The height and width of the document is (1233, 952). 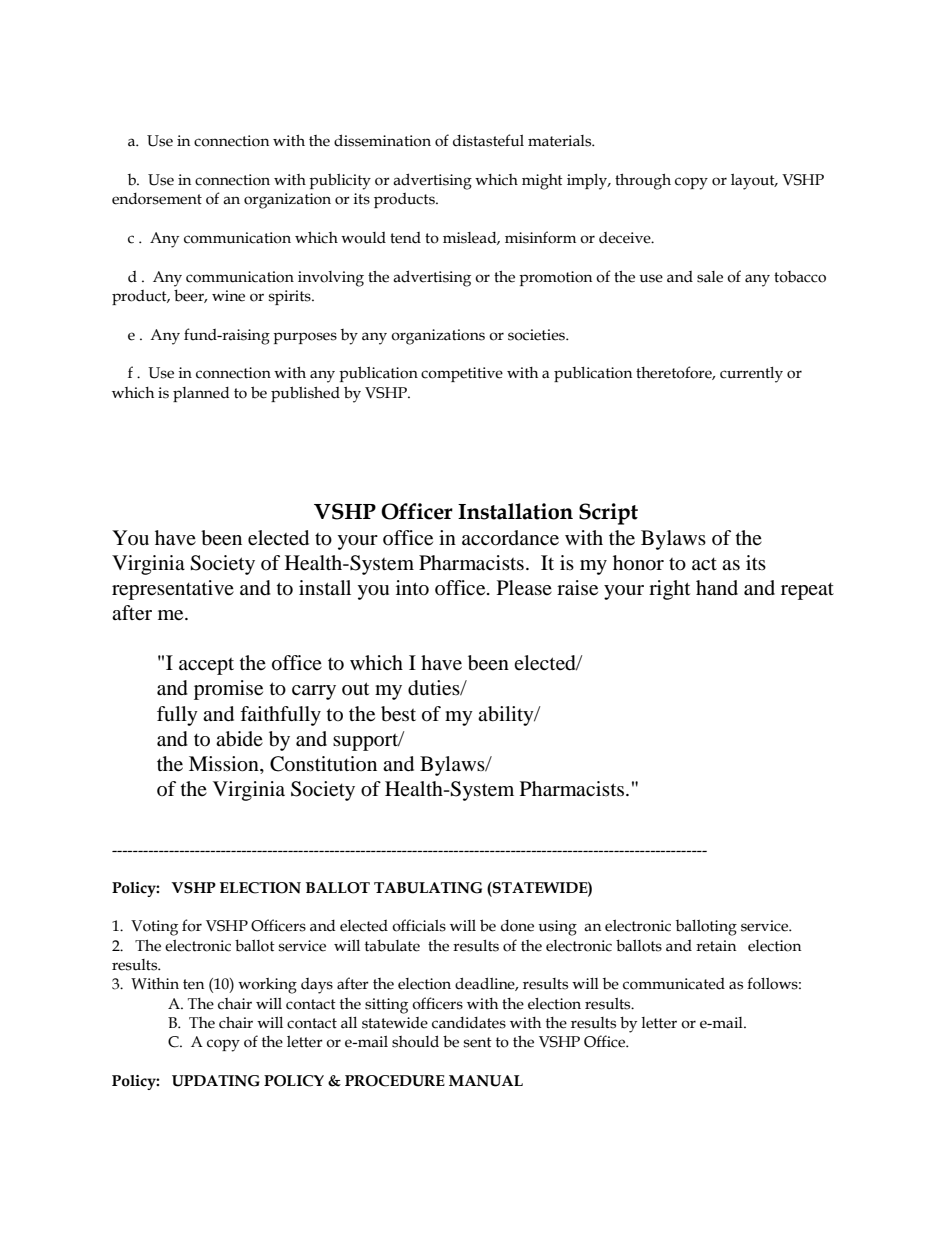 I want to click on best, so click(x=398, y=714).
